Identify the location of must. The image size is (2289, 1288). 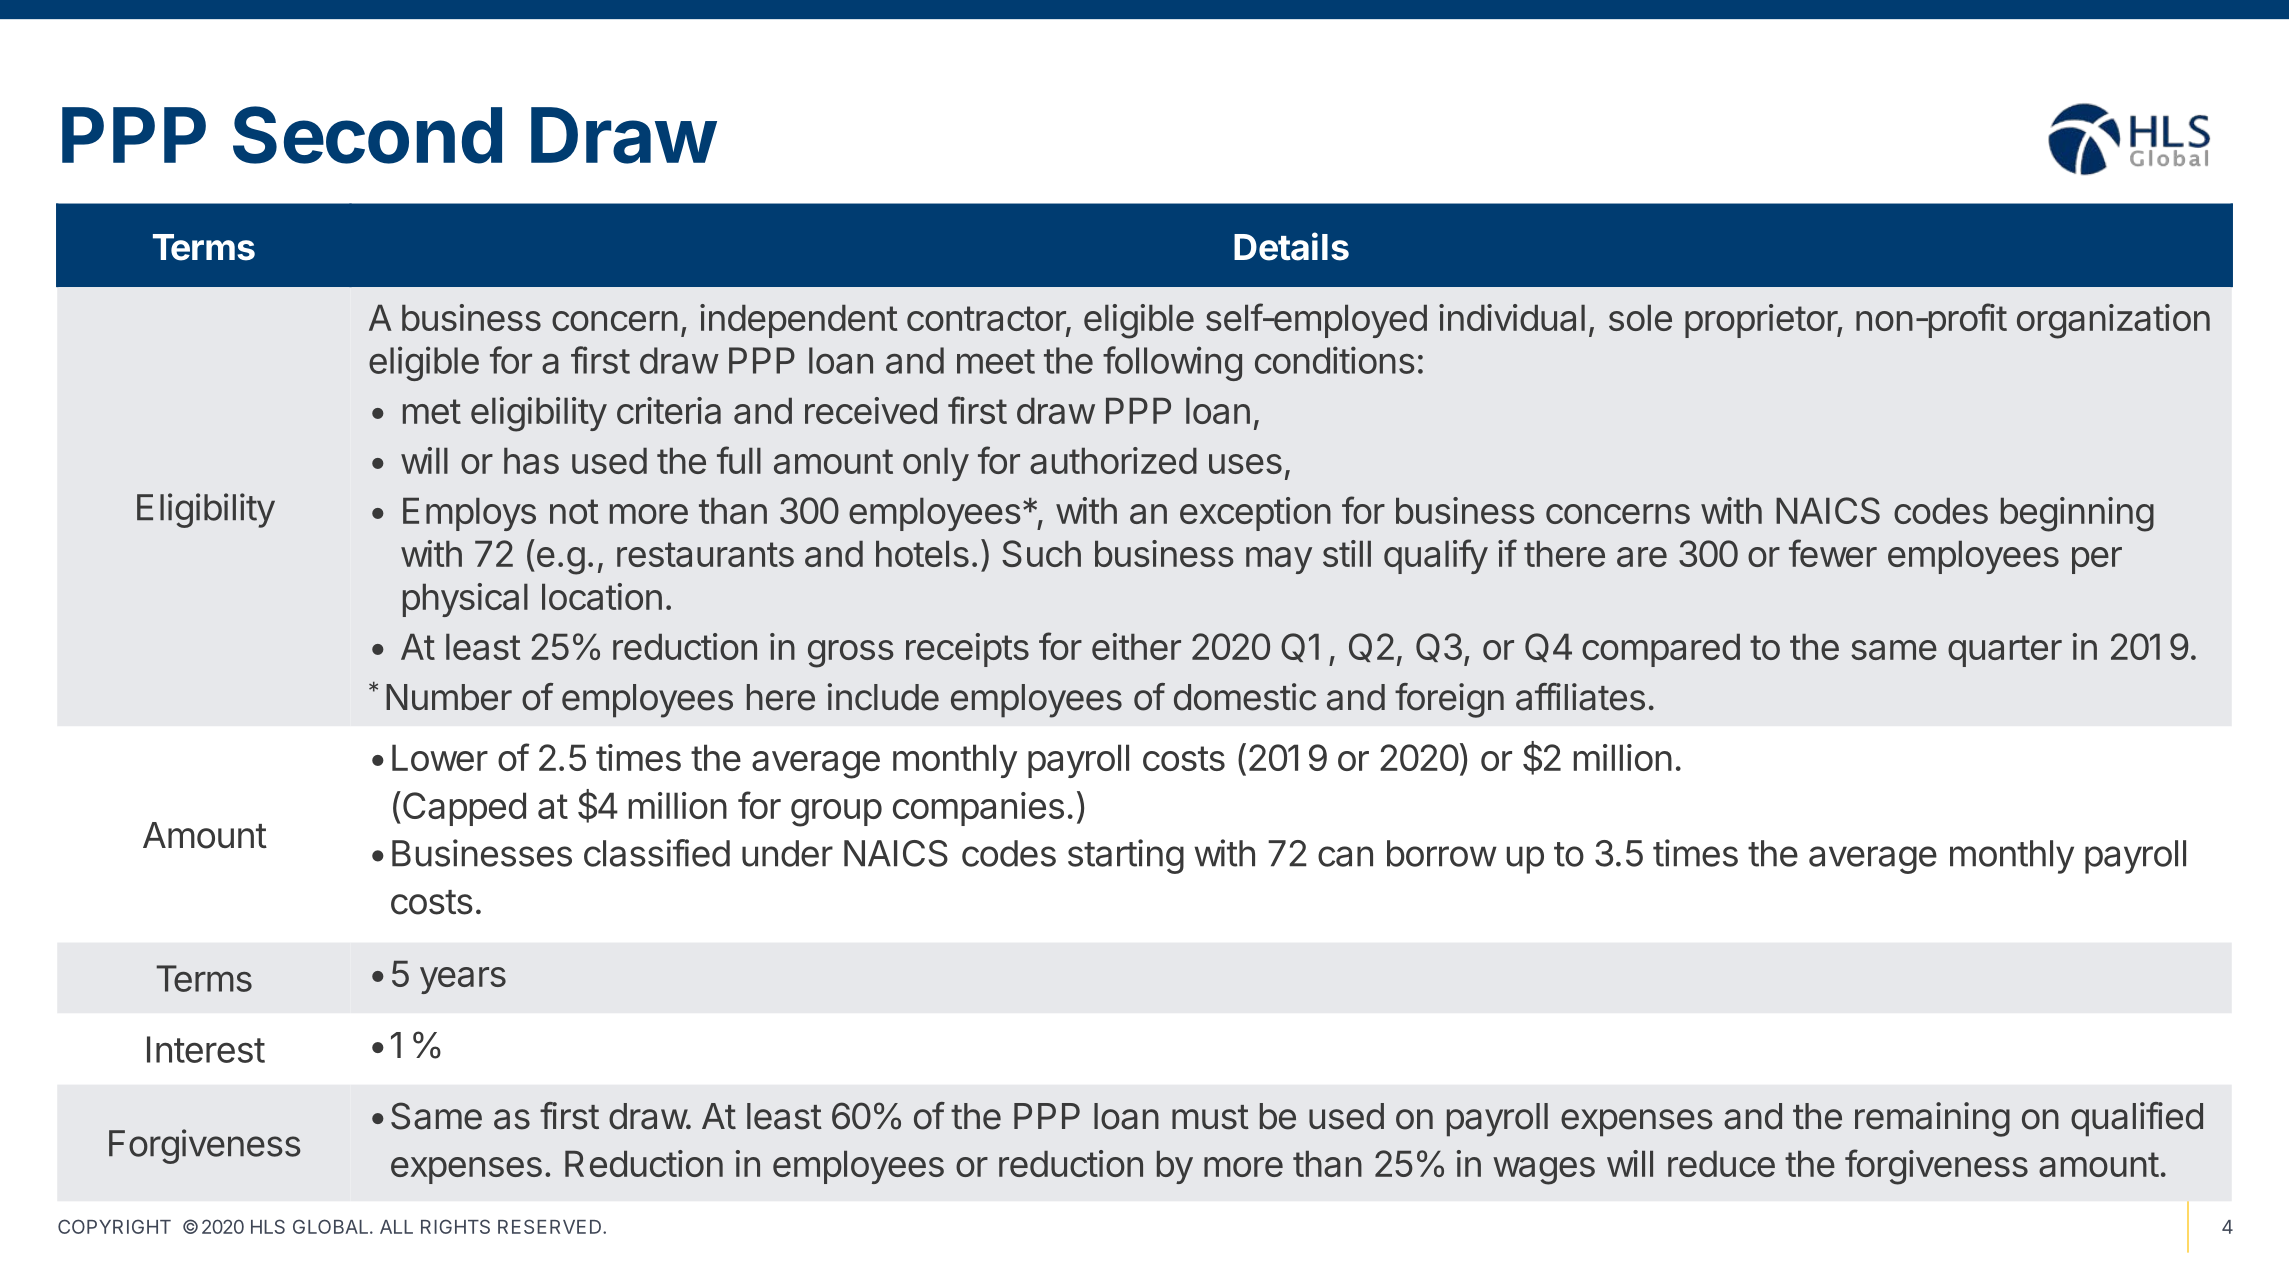
(1210, 1117).
